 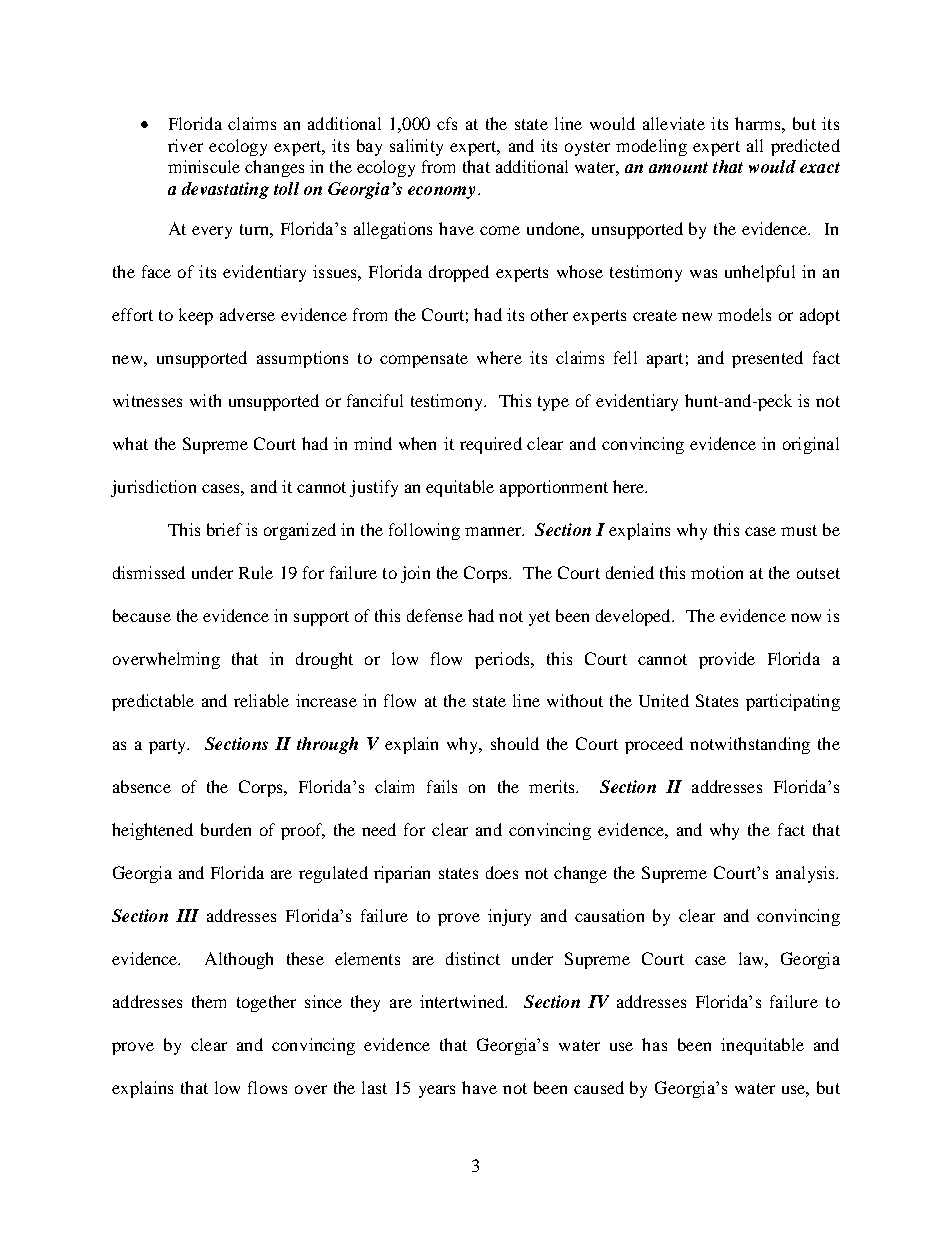 What do you see at coordinates (447, 123) in the image?
I see `cfs` at bounding box center [447, 123].
